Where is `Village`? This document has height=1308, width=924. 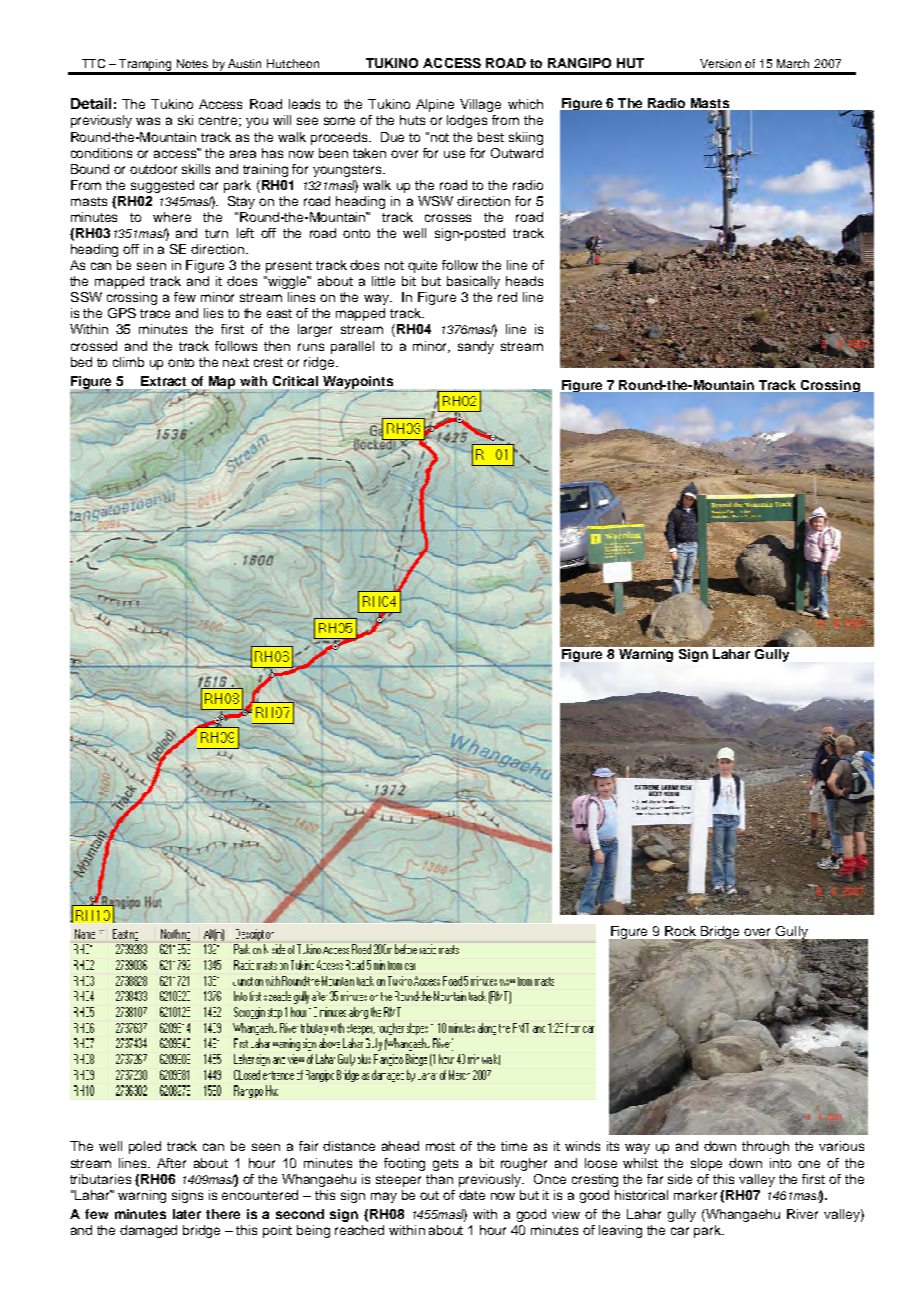
Village is located at coordinates (480, 105).
